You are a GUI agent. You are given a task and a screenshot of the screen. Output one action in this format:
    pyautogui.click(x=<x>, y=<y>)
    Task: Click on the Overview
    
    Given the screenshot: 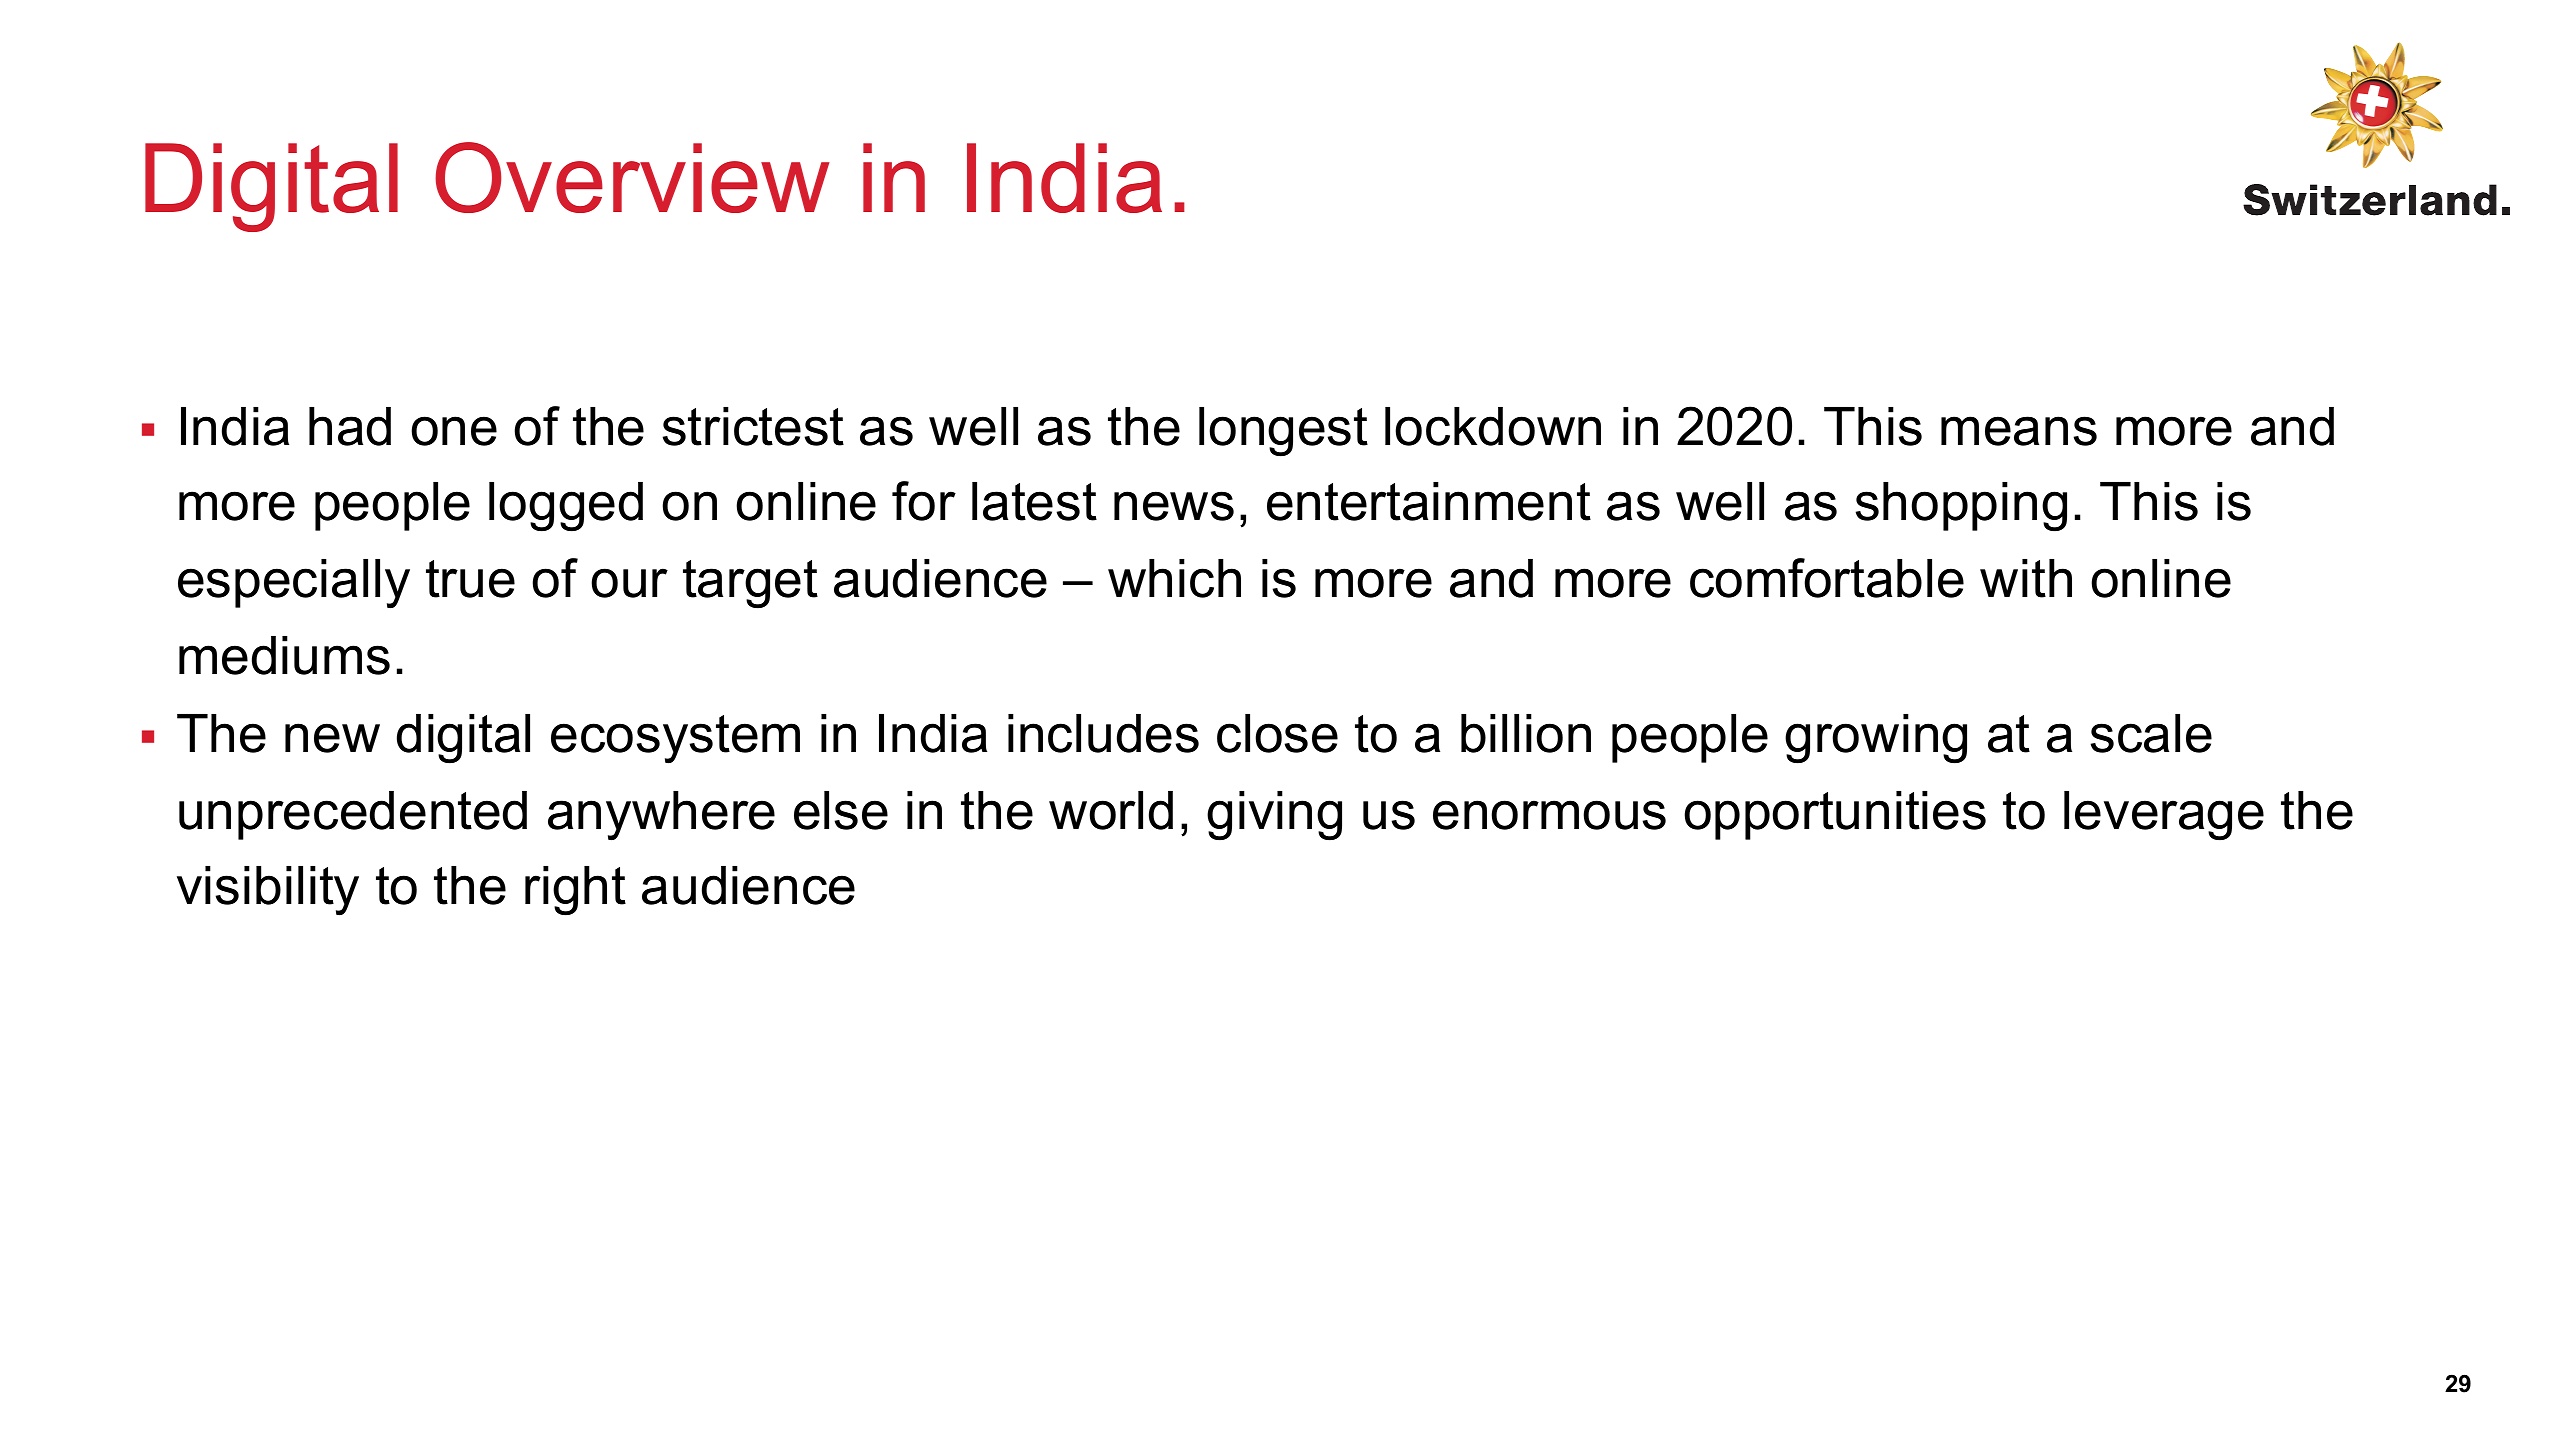 What is the action you would take?
    pyautogui.click(x=632, y=177)
